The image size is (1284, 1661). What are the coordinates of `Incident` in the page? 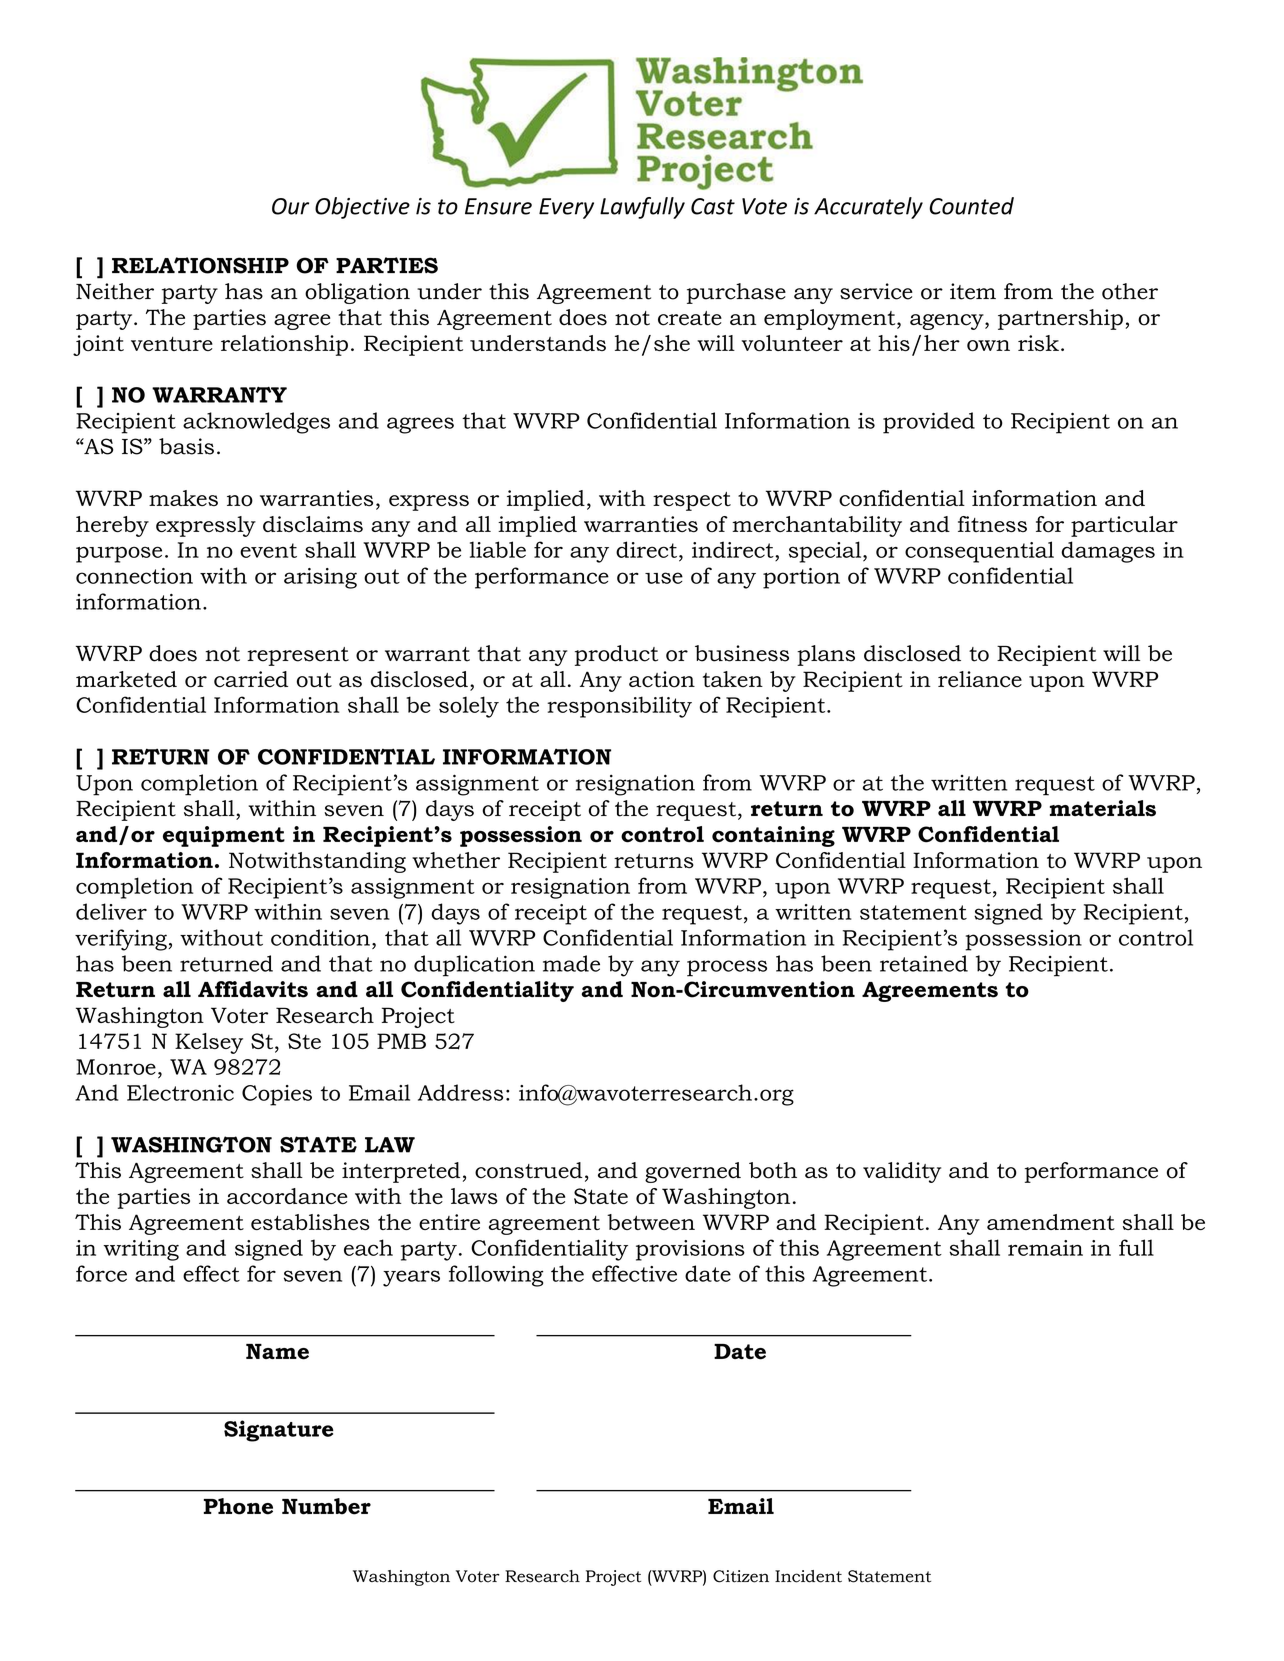 It's located at (808, 1576).
